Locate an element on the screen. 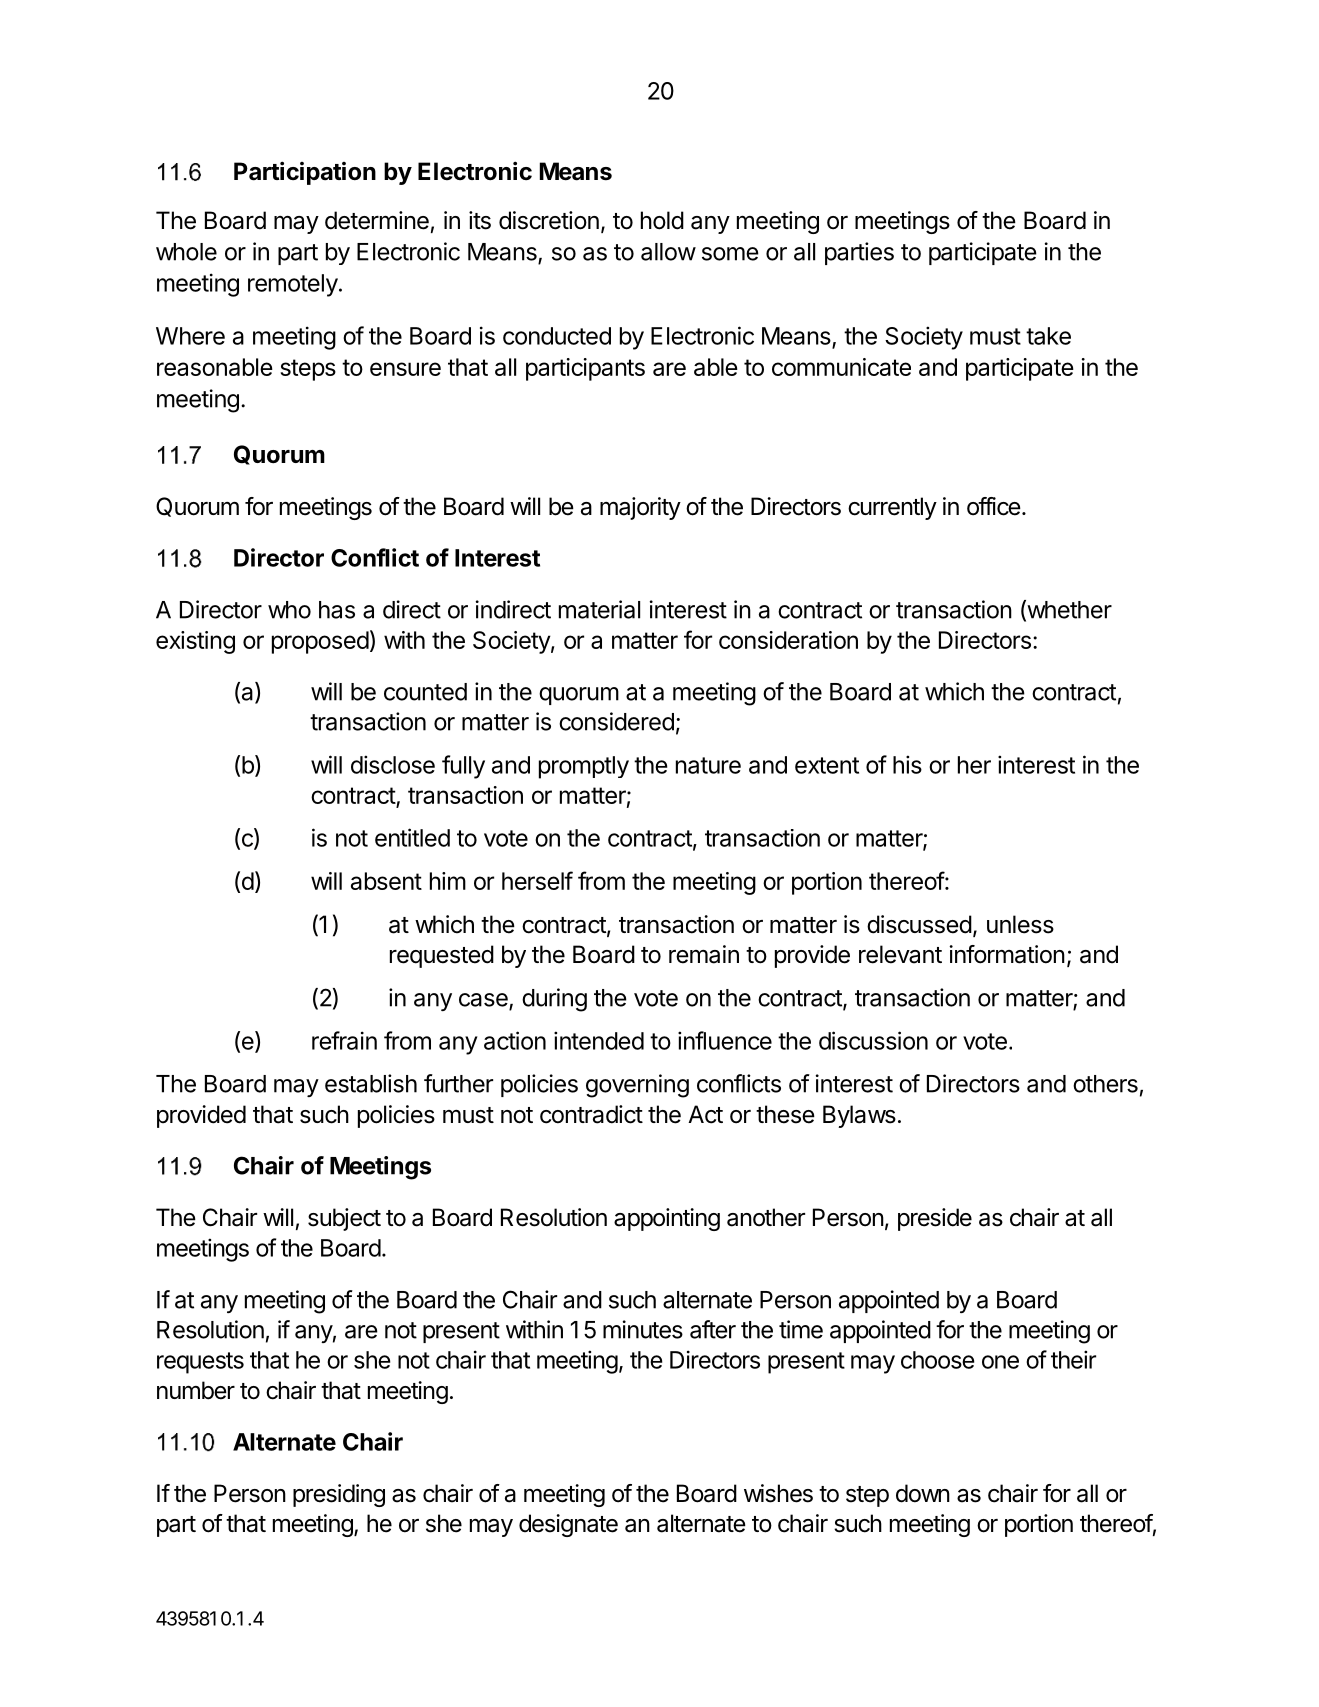 The height and width of the screenshot is (1707, 1319). take is located at coordinates (1048, 336).
